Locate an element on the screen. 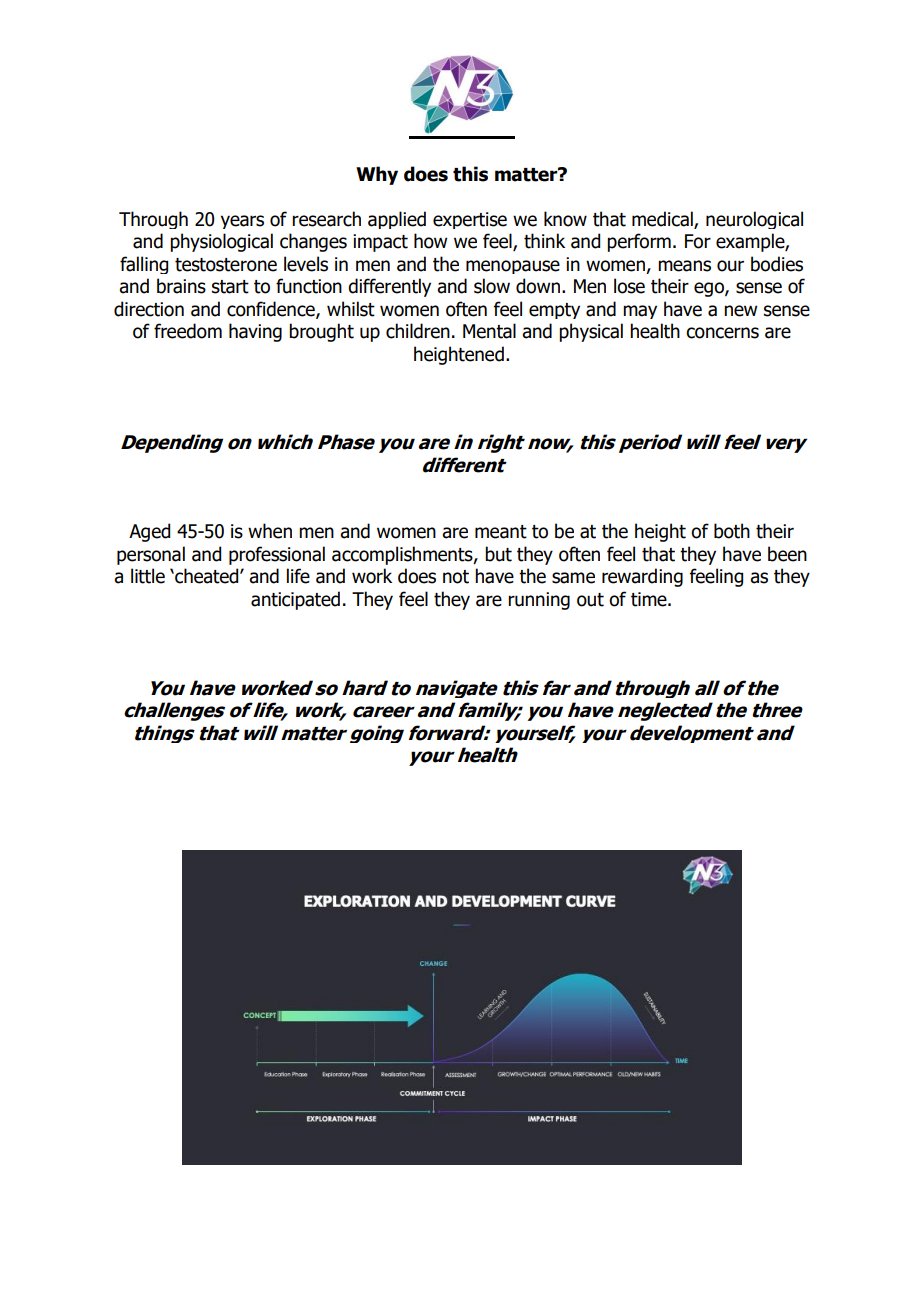 The width and height of the screenshot is (924, 1308). years is located at coordinates (242, 222).
